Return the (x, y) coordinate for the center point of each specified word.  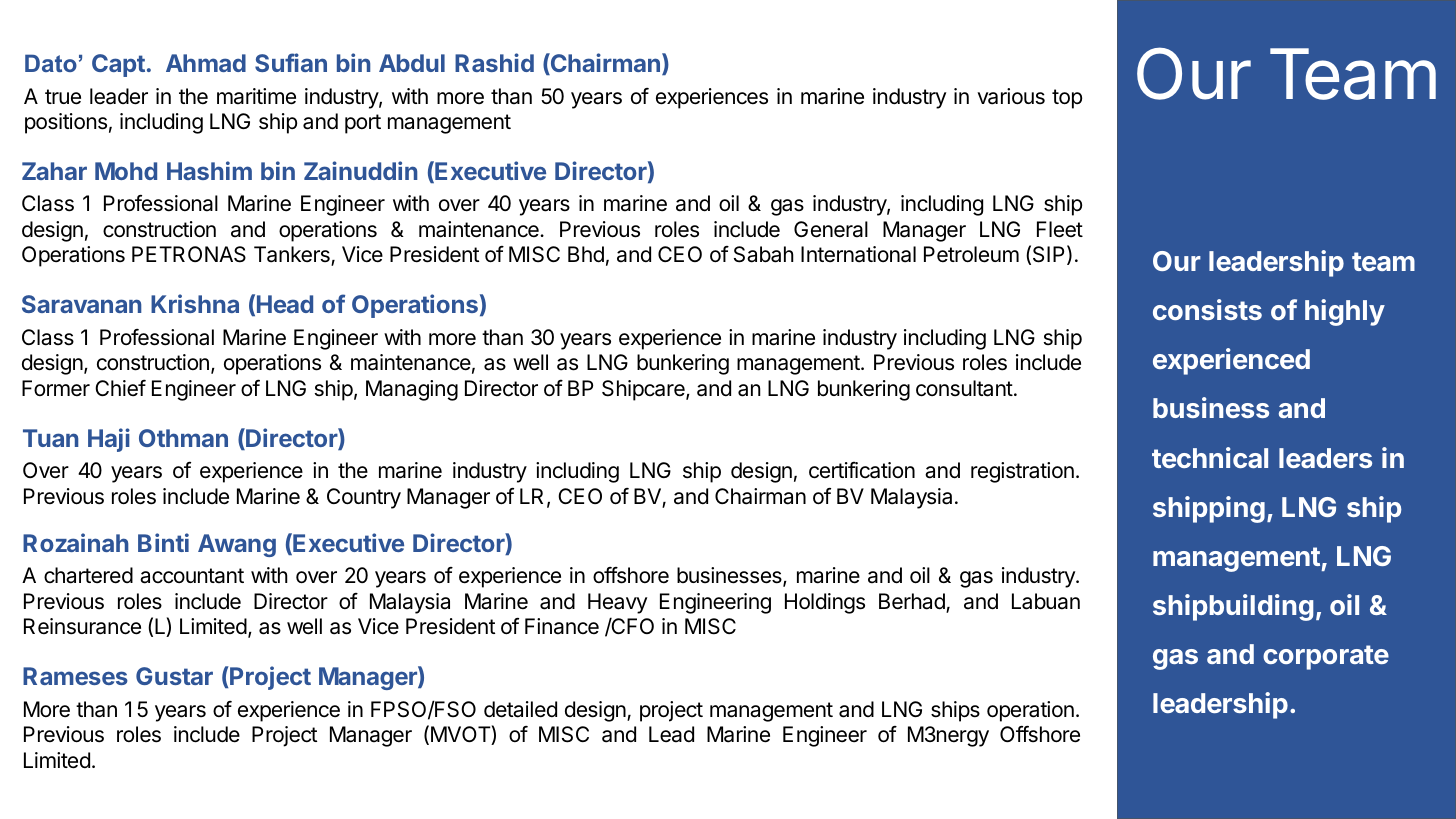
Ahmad (206, 63)
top (1067, 99)
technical (1210, 457)
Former (56, 388)
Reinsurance (82, 626)
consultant (964, 388)
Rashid (494, 62)
